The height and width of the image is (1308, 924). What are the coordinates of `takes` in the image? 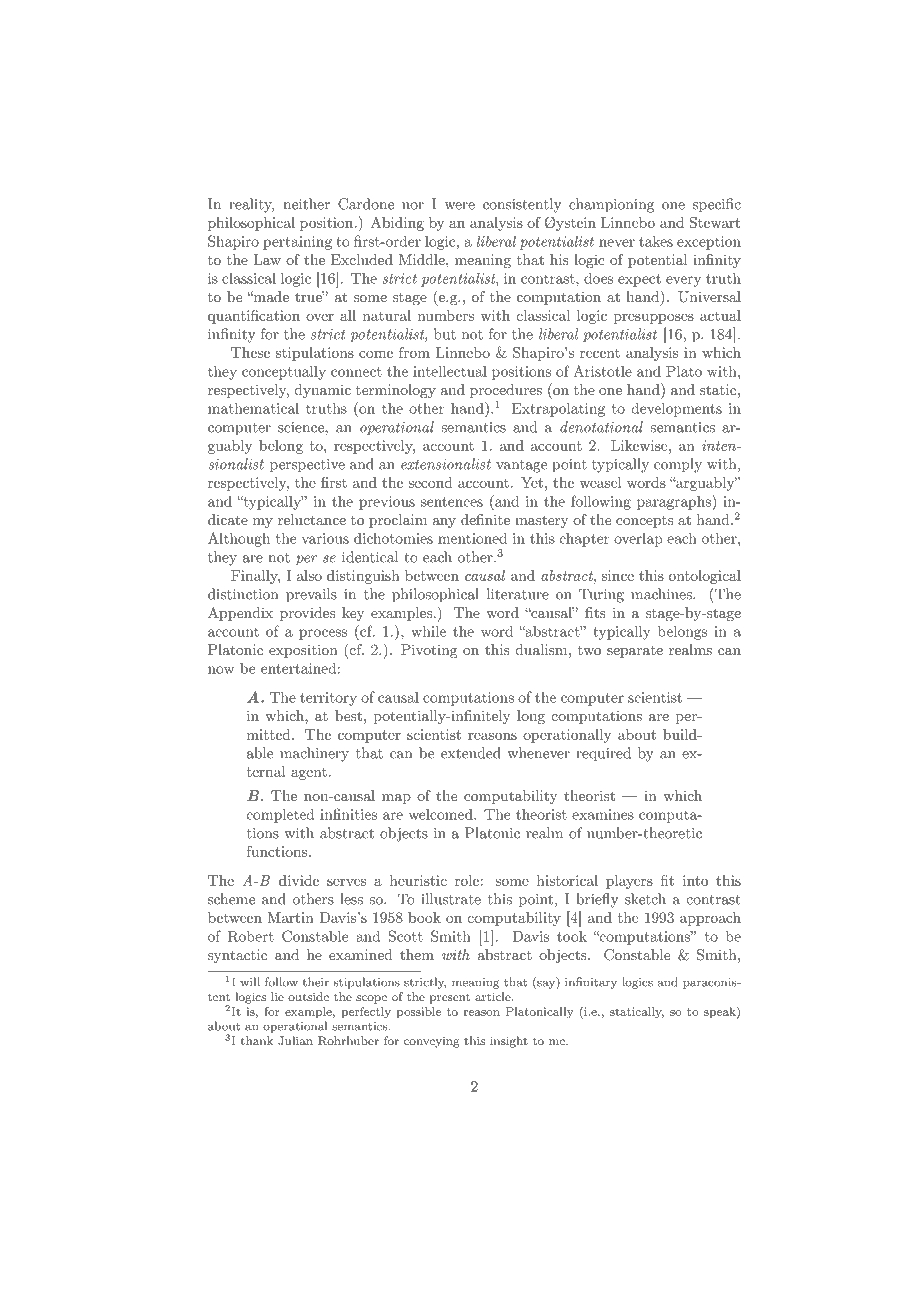 It's located at (656, 241).
